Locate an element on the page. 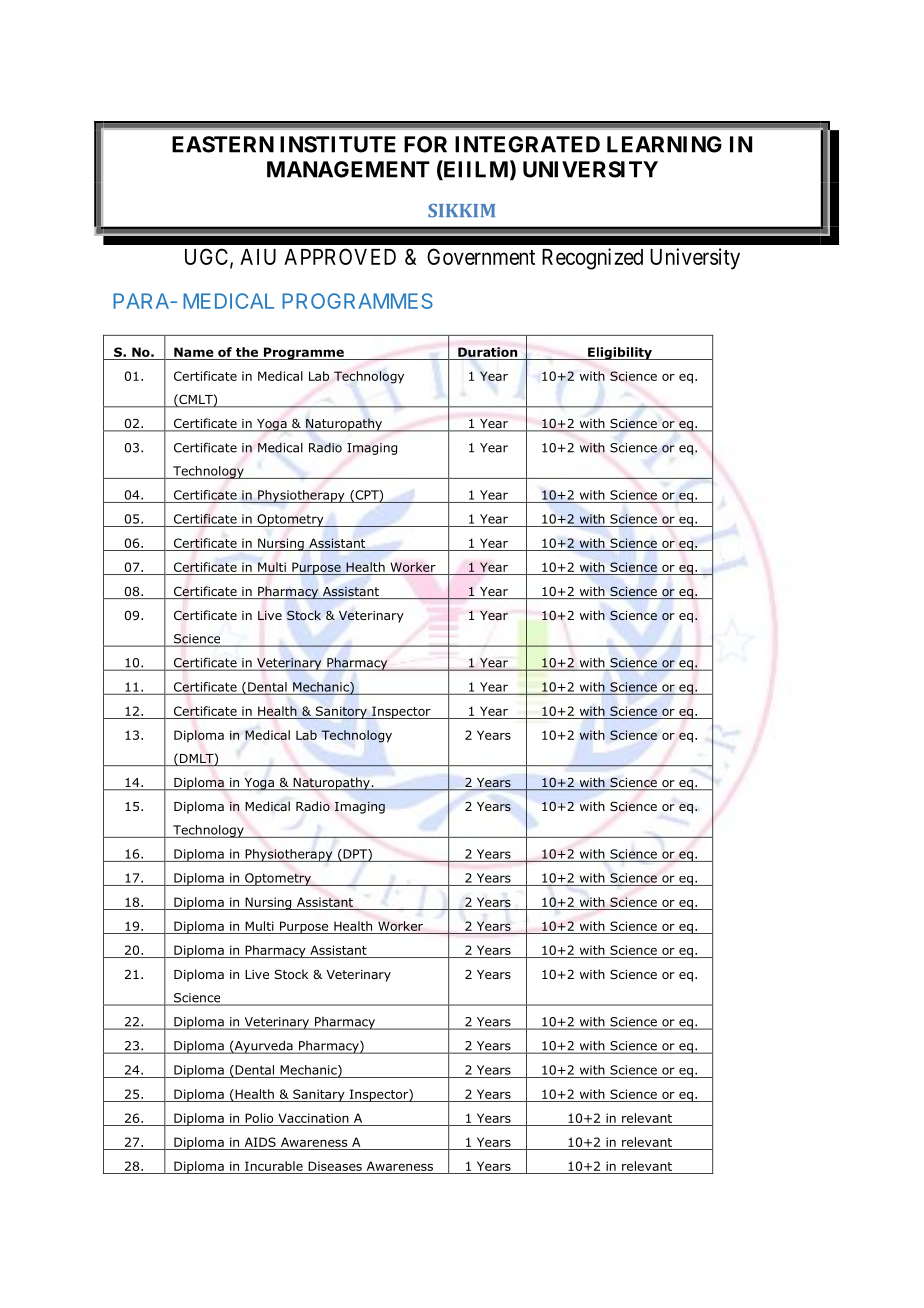 The image size is (924, 1308). EASTERN is located at coordinates (223, 144).
